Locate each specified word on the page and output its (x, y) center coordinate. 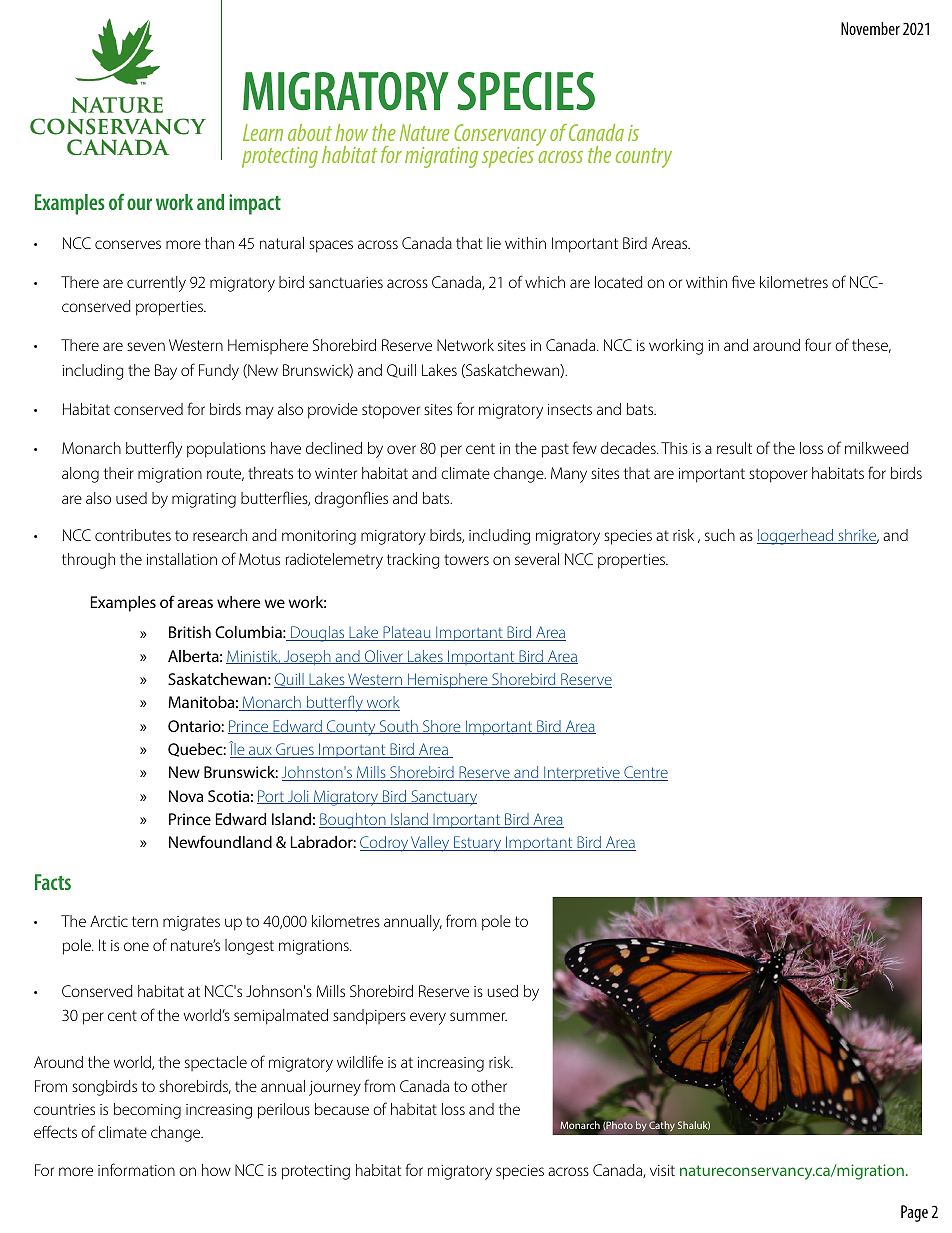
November (870, 28)
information (136, 1169)
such (720, 535)
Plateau (407, 633)
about (310, 132)
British (190, 632)
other (489, 1086)
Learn (263, 132)
